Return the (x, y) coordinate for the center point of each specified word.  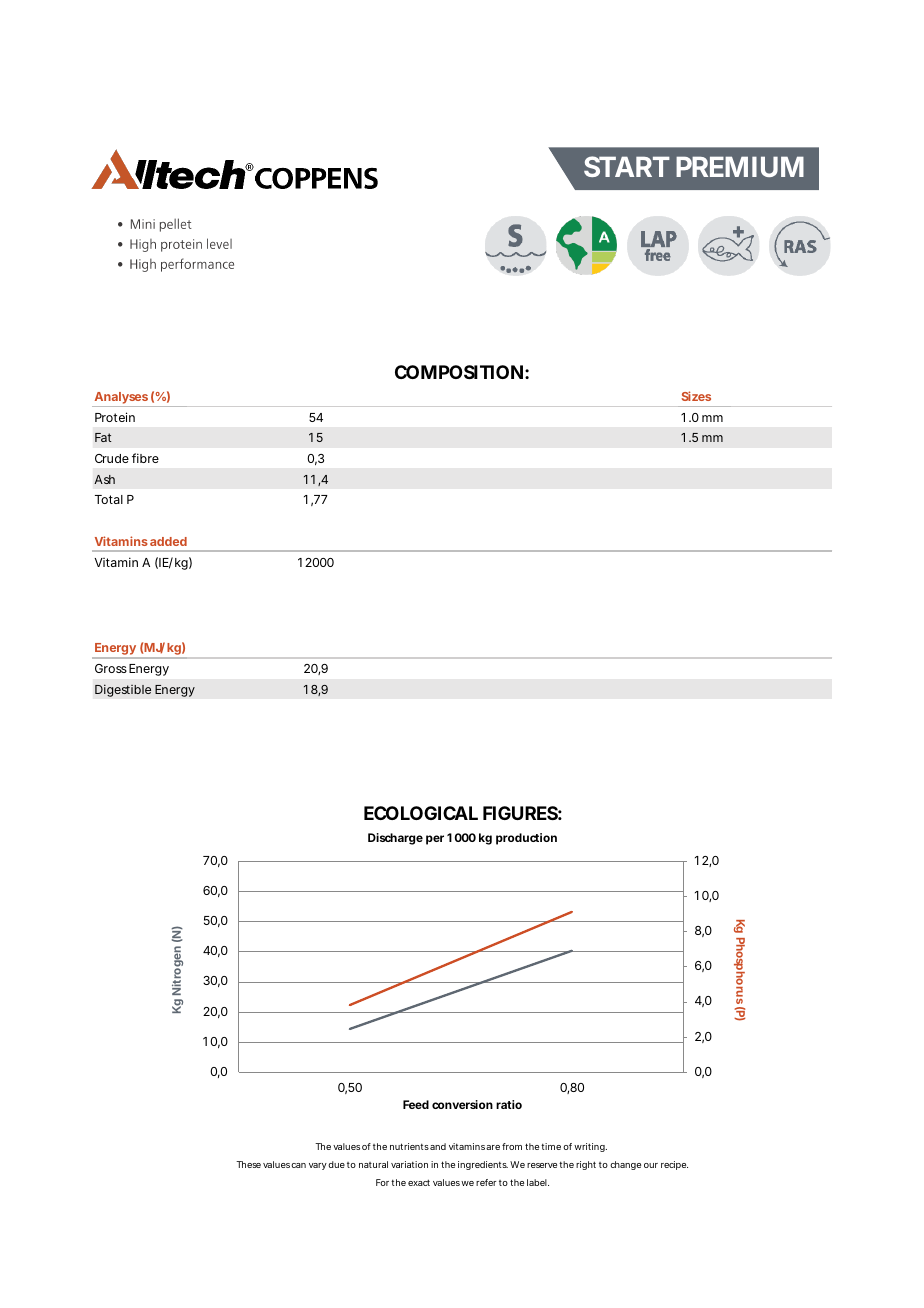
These (248, 1164)
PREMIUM (740, 166)
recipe (674, 1165)
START (627, 166)
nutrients (409, 1146)
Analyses (121, 399)
